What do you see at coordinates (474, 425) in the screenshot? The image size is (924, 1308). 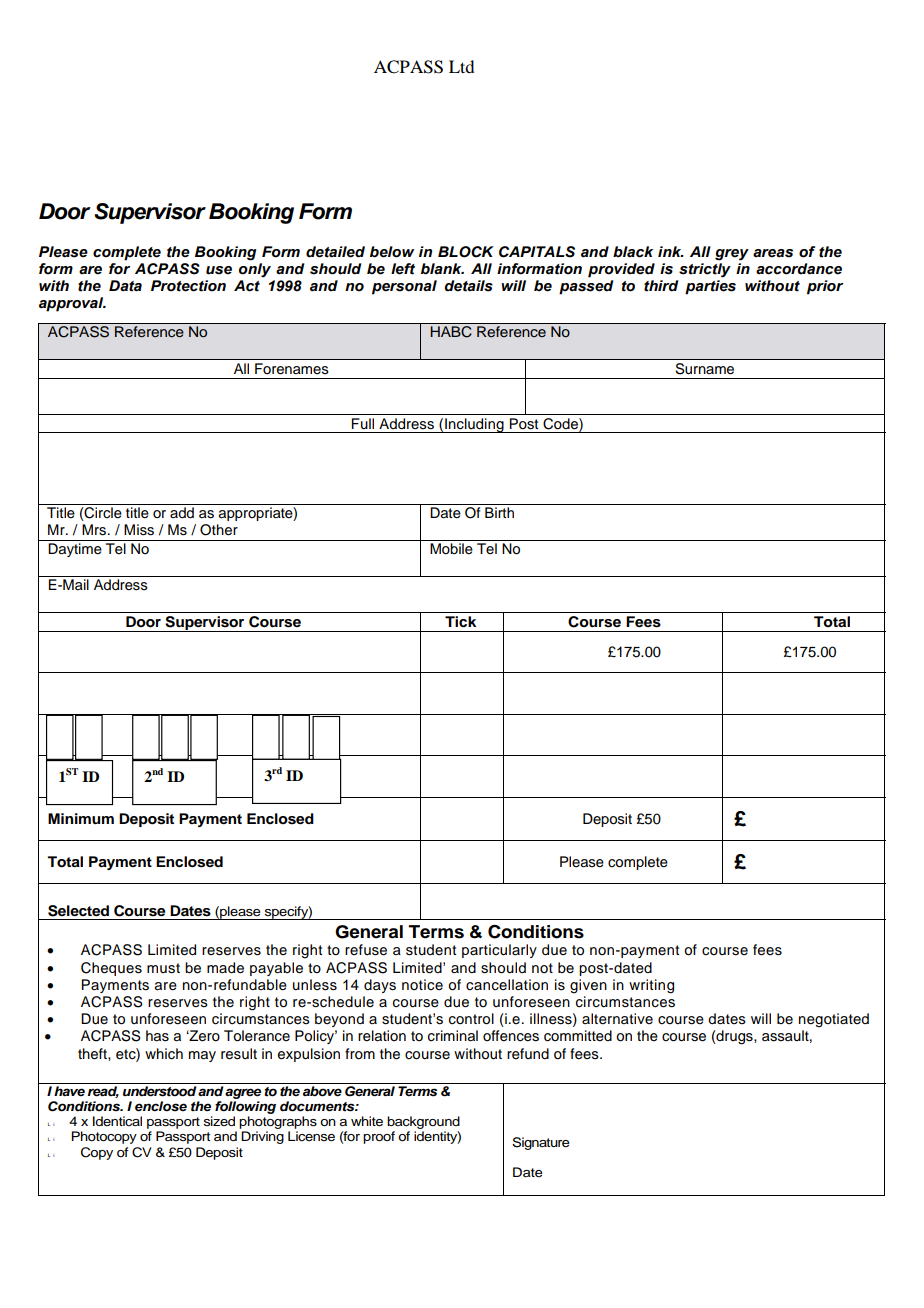 I see `Including` at bounding box center [474, 425].
